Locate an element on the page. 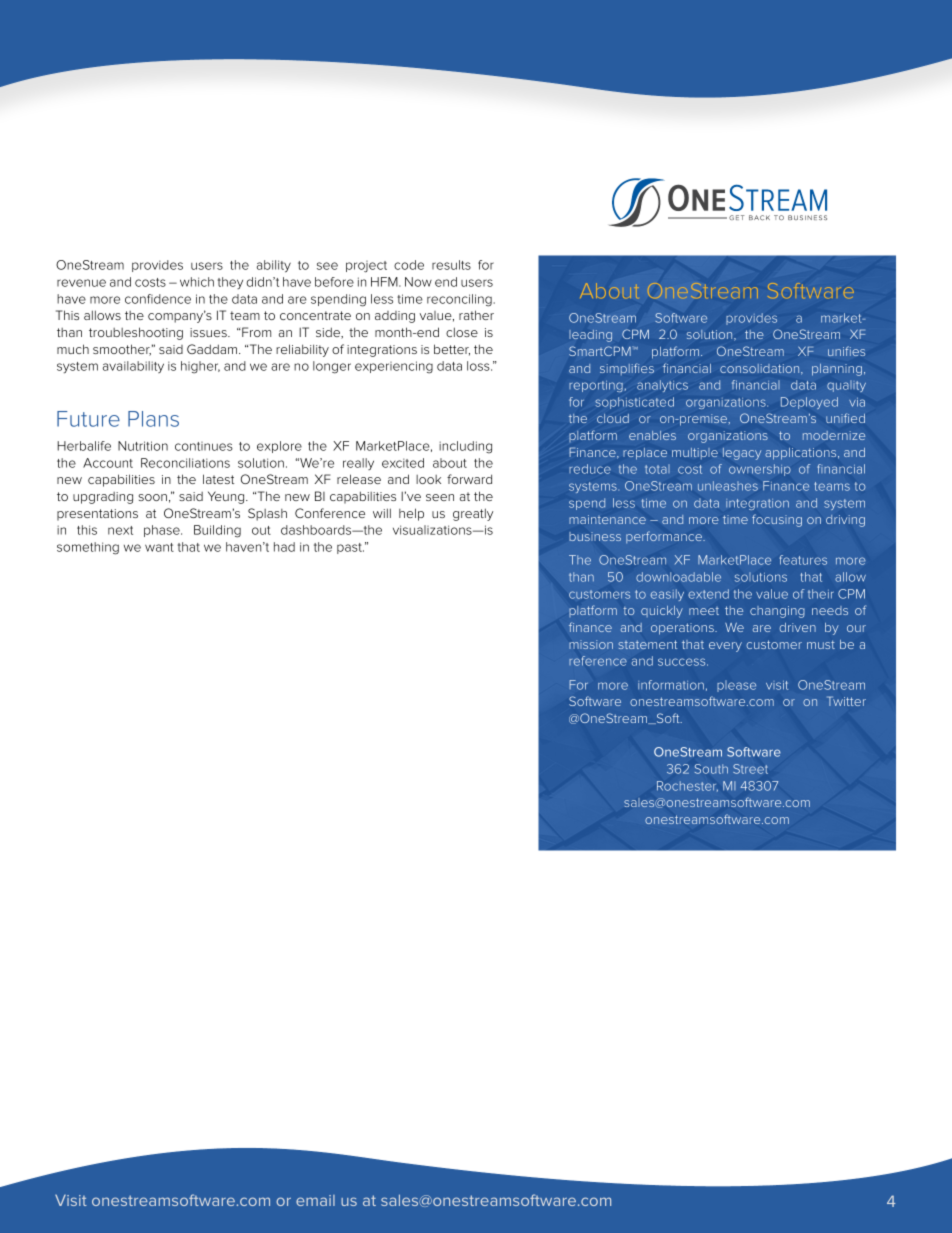 This document has width=952, height=1233. information is located at coordinates (671, 685).
